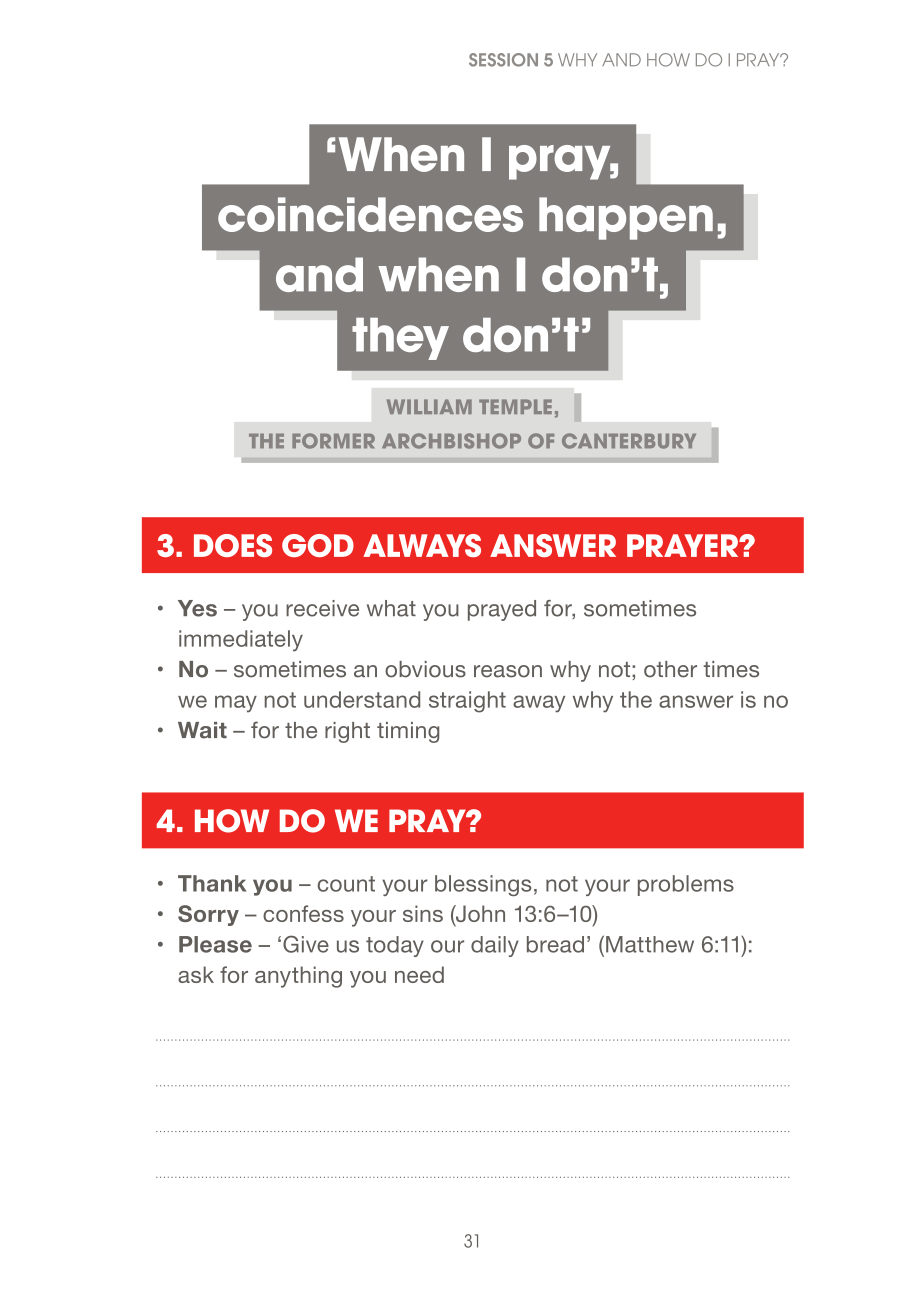 Image resolution: width=924 pixels, height=1308 pixels. I want to click on ALWAYS, so click(422, 545).
